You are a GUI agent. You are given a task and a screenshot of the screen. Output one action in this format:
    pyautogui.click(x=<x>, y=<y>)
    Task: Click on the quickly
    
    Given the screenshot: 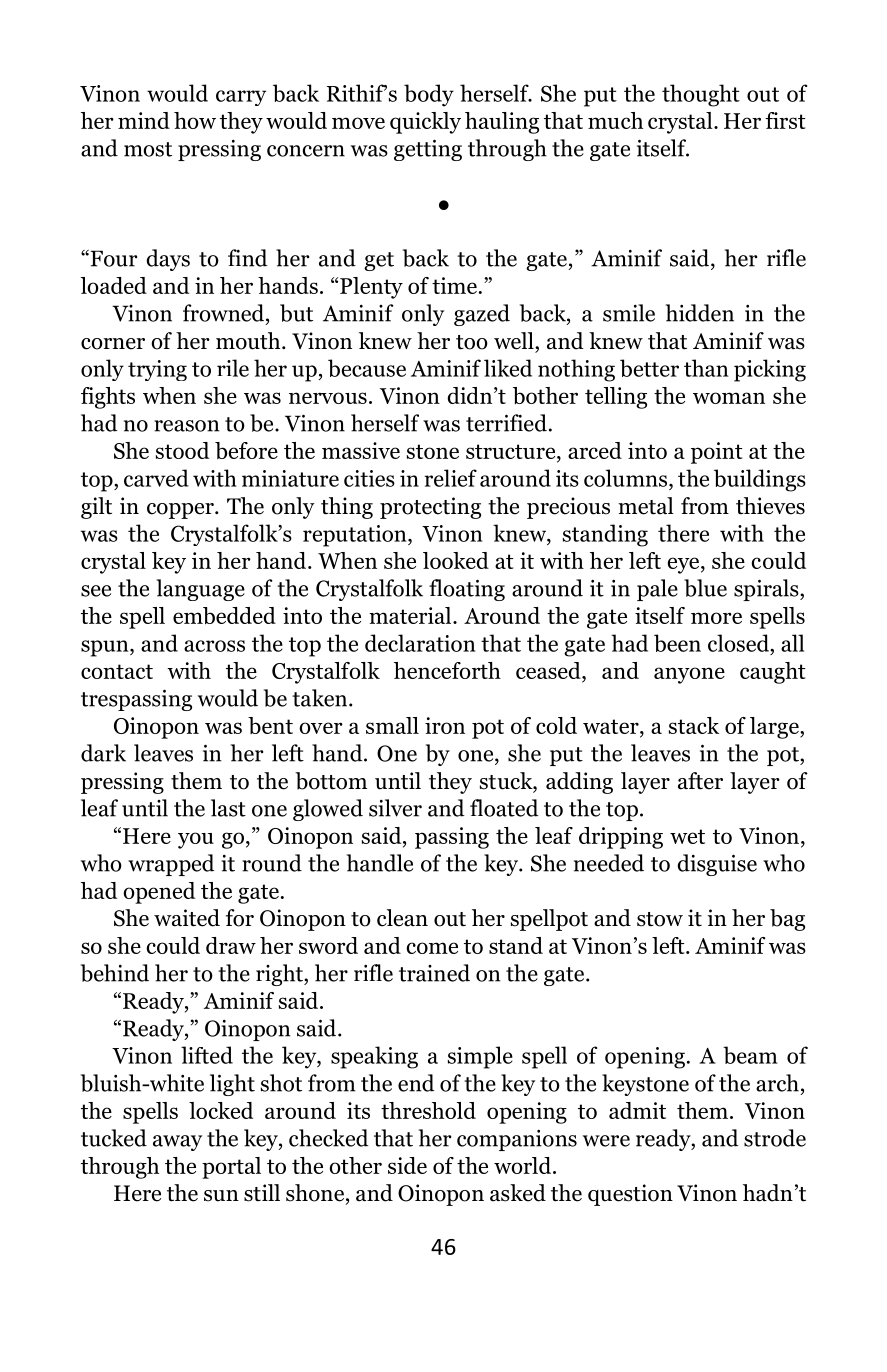 What is the action you would take?
    pyautogui.click(x=425, y=123)
